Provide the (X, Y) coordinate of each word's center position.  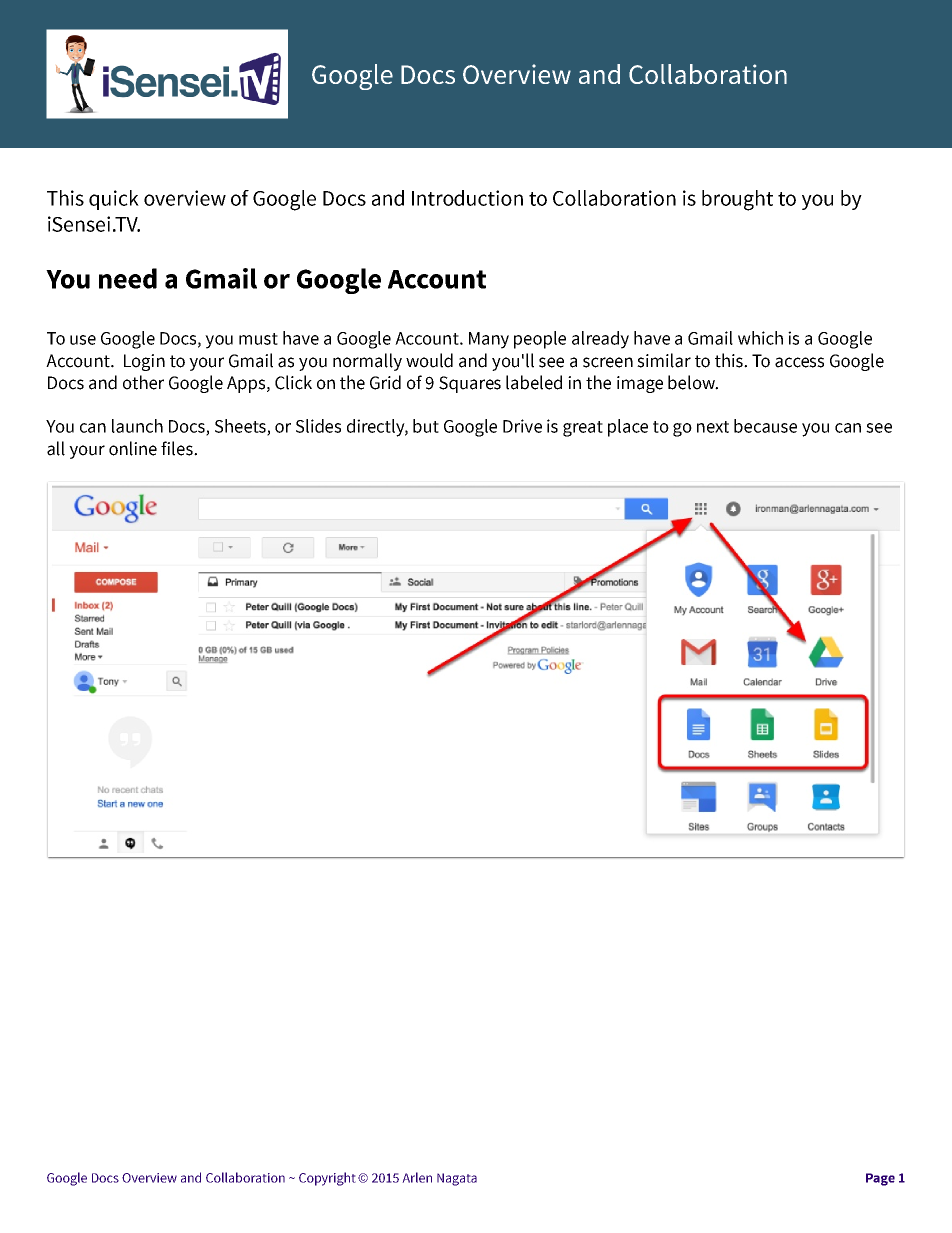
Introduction (467, 198)
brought (737, 200)
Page (880, 1179)
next (713, 427)
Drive (522, 426)
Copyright (327, 1179)
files (178, 448)
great (583, 429)
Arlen (417, 1177)
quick (114, 200)
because (765, 426)
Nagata (457, 1179)
